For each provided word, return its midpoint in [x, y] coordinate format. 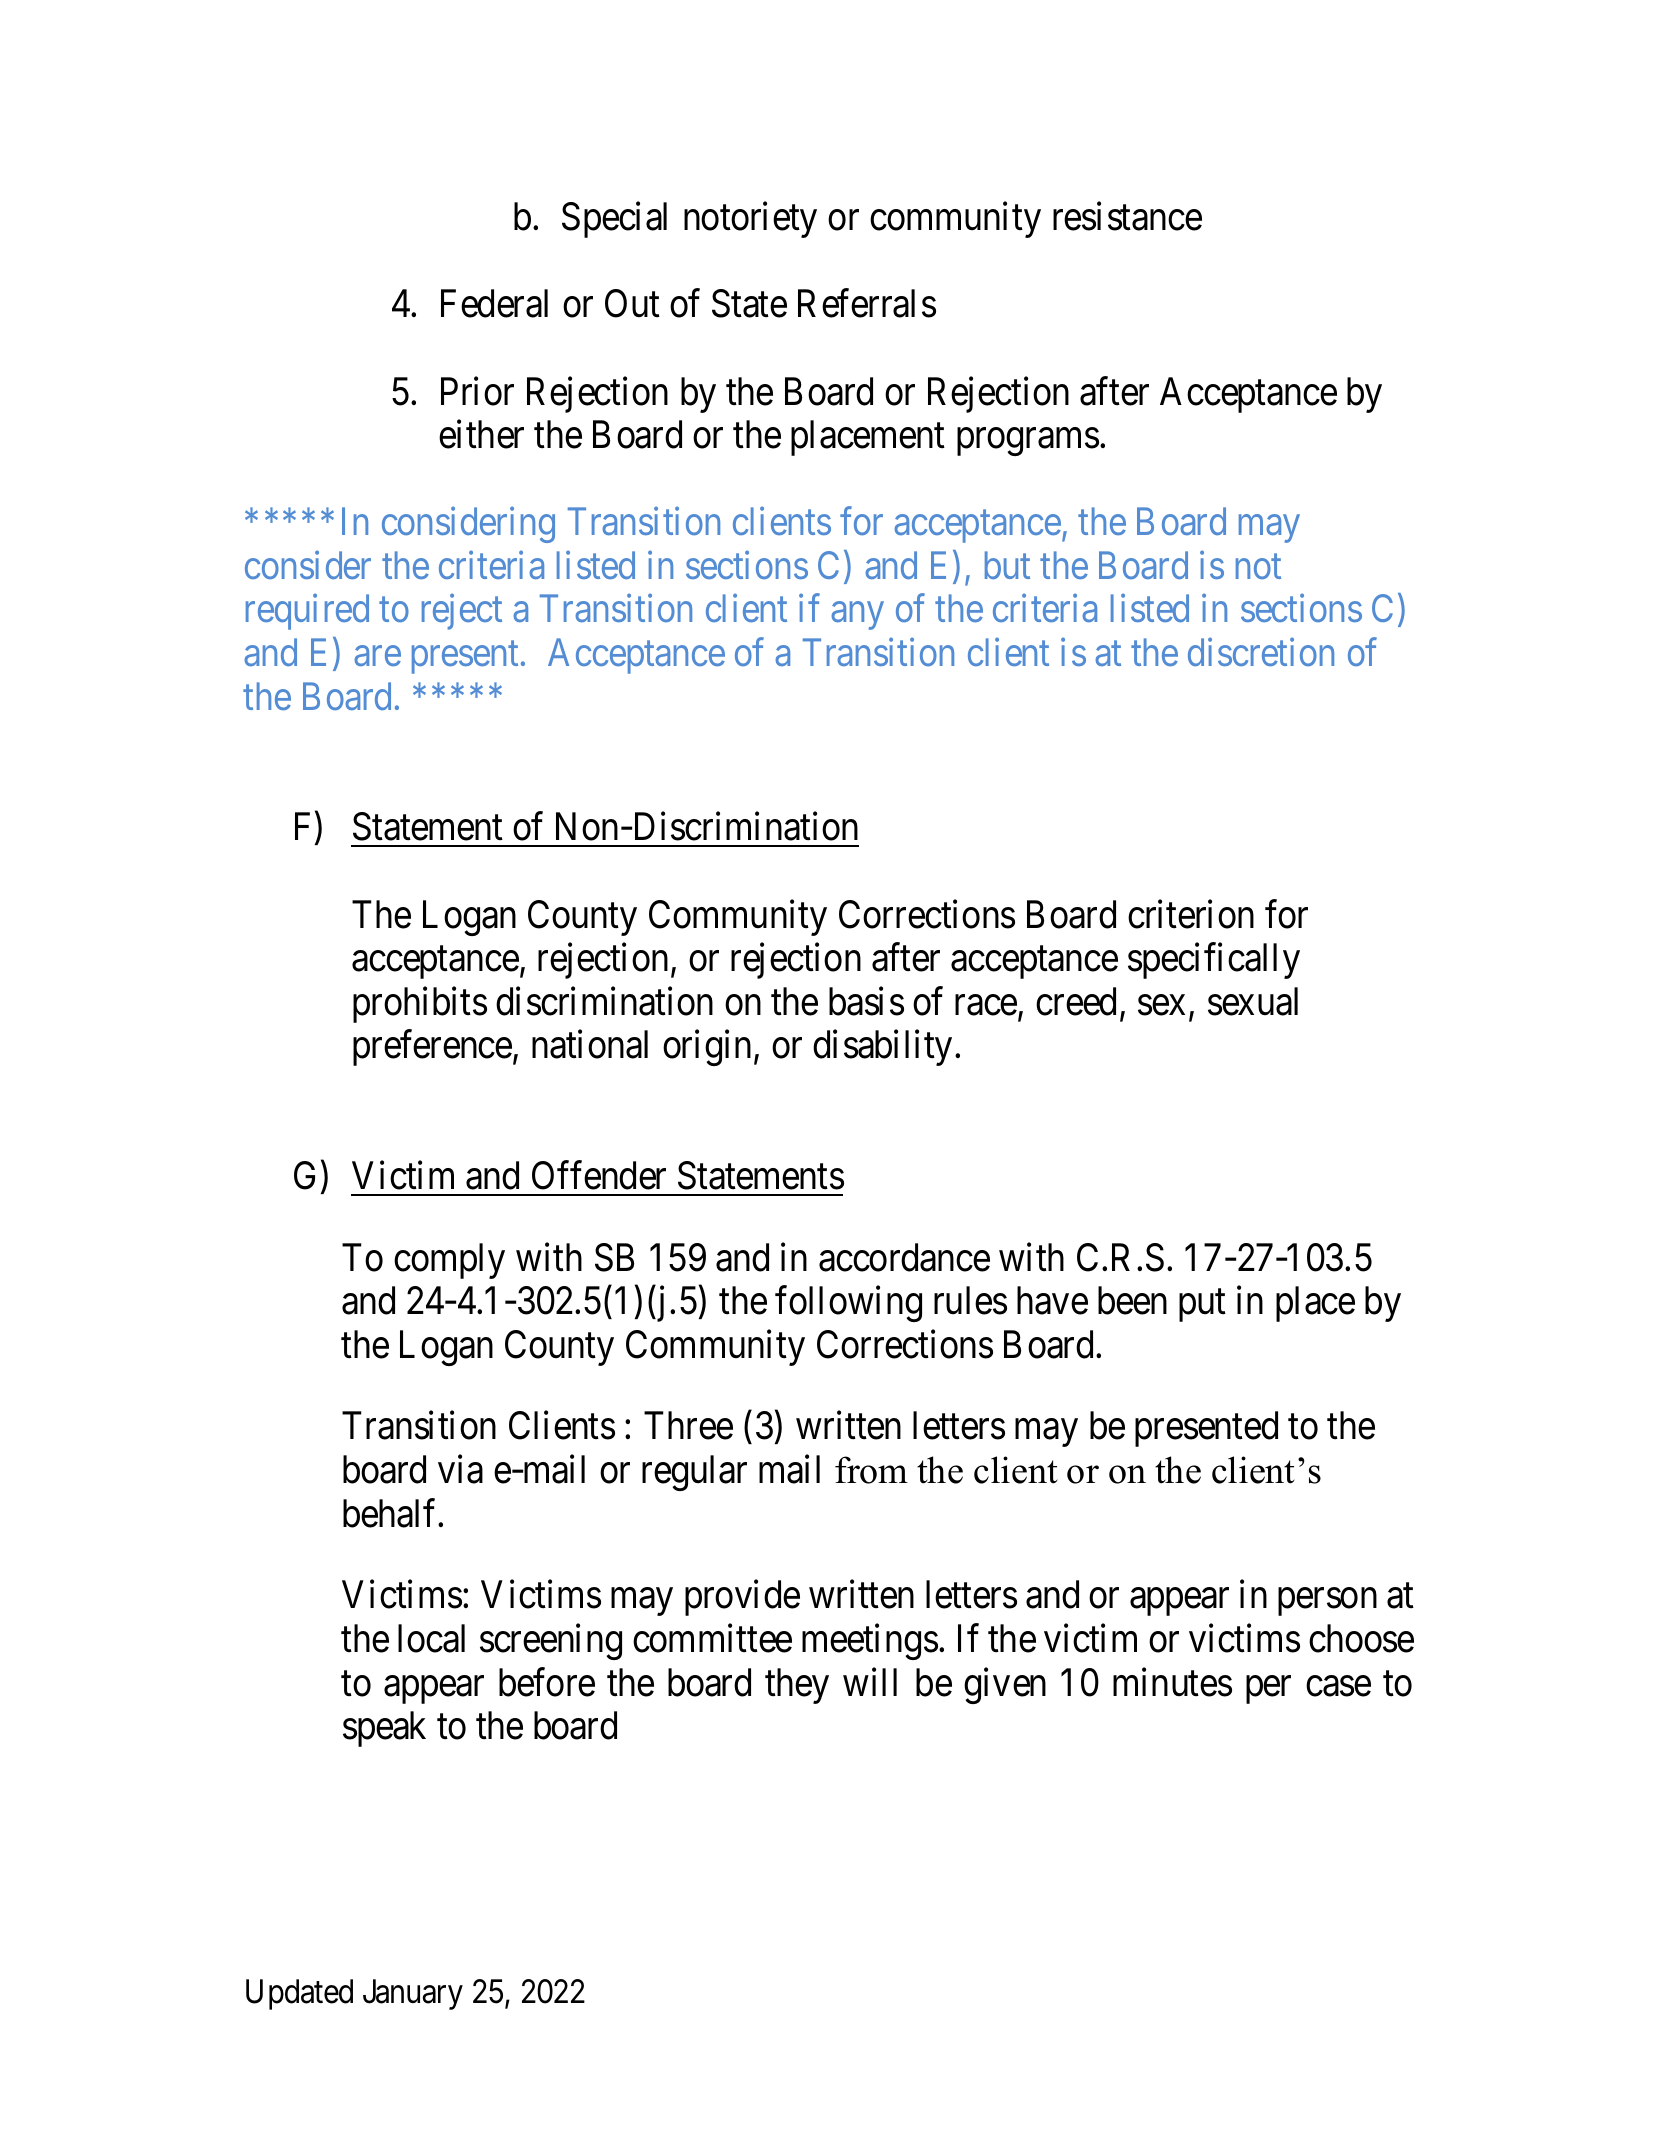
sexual [1253, 1001]
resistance [1127, 216]
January [413, 1994]
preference [432, 1048]
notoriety [750, 220]
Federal [494, 303]
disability [884, 1048]
